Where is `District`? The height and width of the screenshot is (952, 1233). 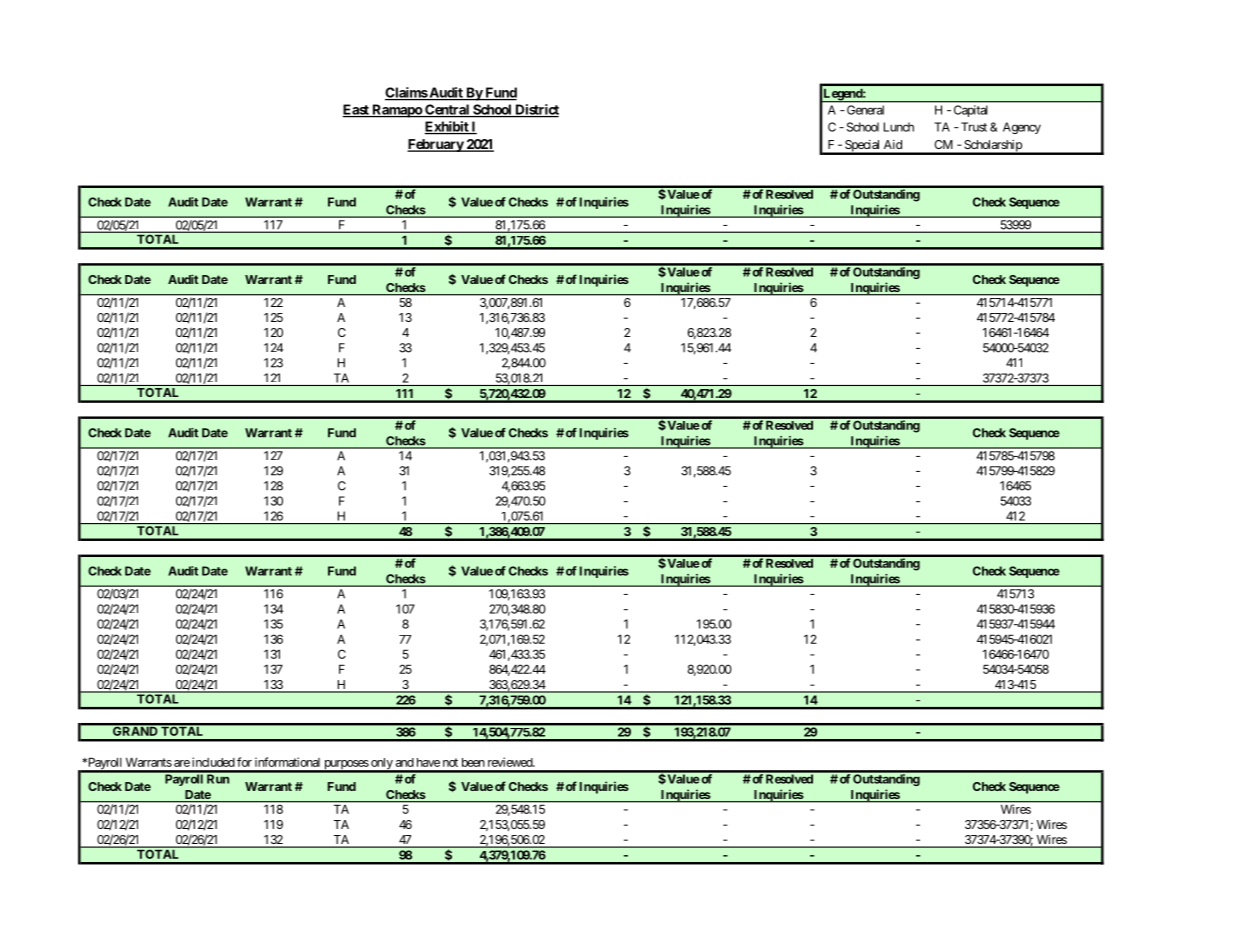 District is located at coordinates (536, 110).
